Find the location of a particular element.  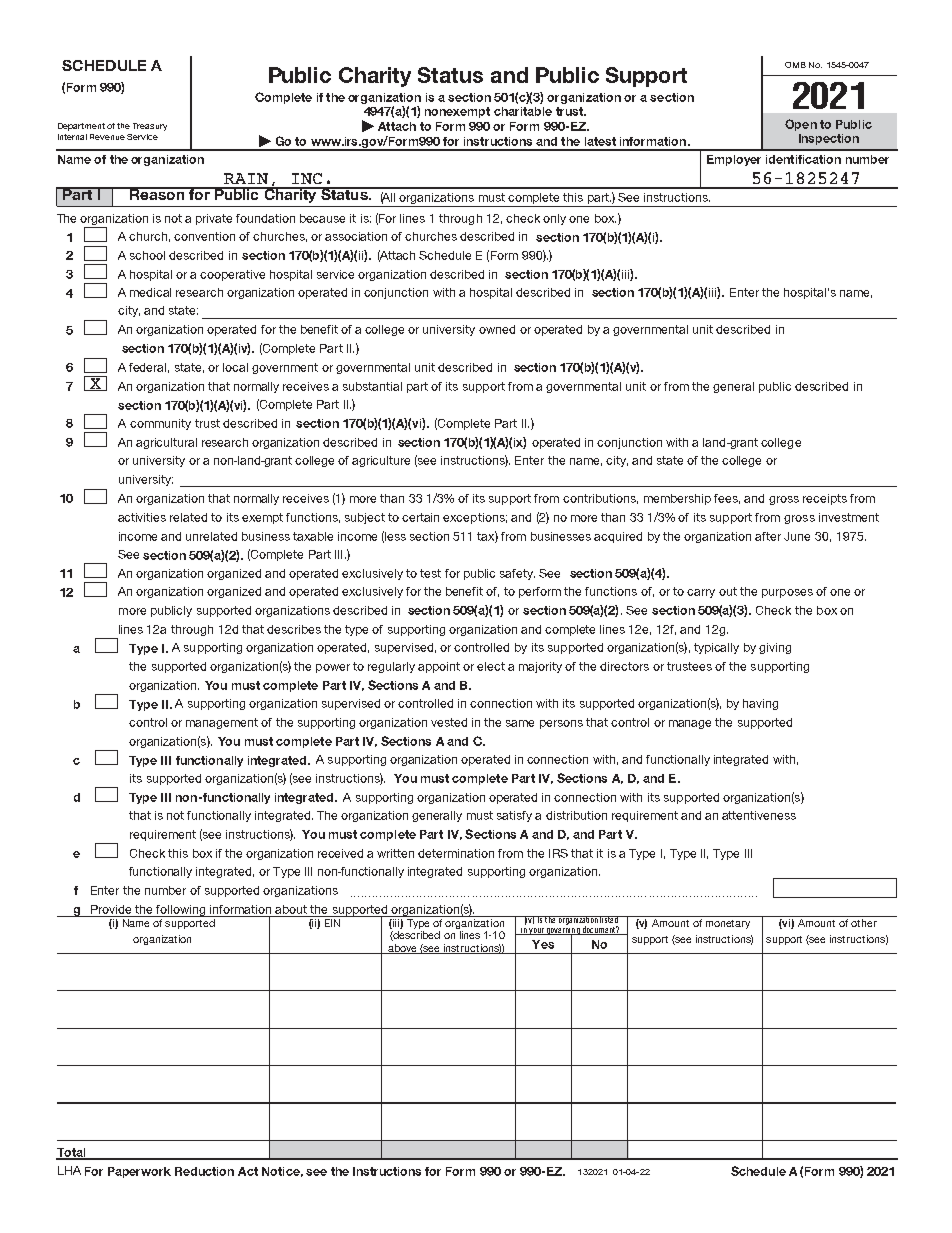

following is located at coordinates (181, 911).
